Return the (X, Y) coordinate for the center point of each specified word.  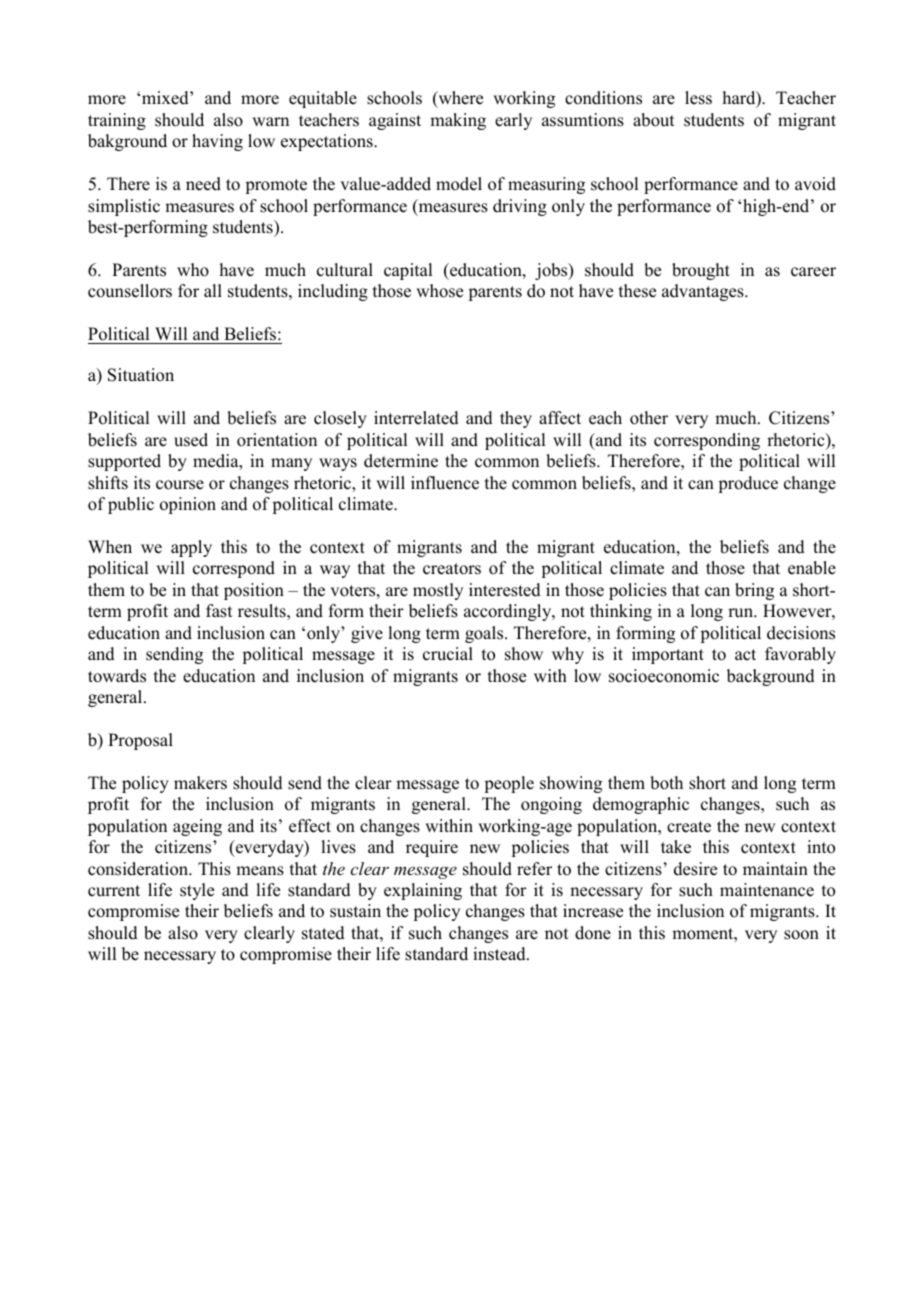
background (771, 677)
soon (801, 935)
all (213, 290)
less (698, 98)
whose (439, 291)
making (458, 121)
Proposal (140, 741)
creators (452, 569)
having (217, 142)
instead (500, 954)
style (197, 891)
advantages (704, 292)
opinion (188, 505)
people (509, 784)
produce (748, 484)
